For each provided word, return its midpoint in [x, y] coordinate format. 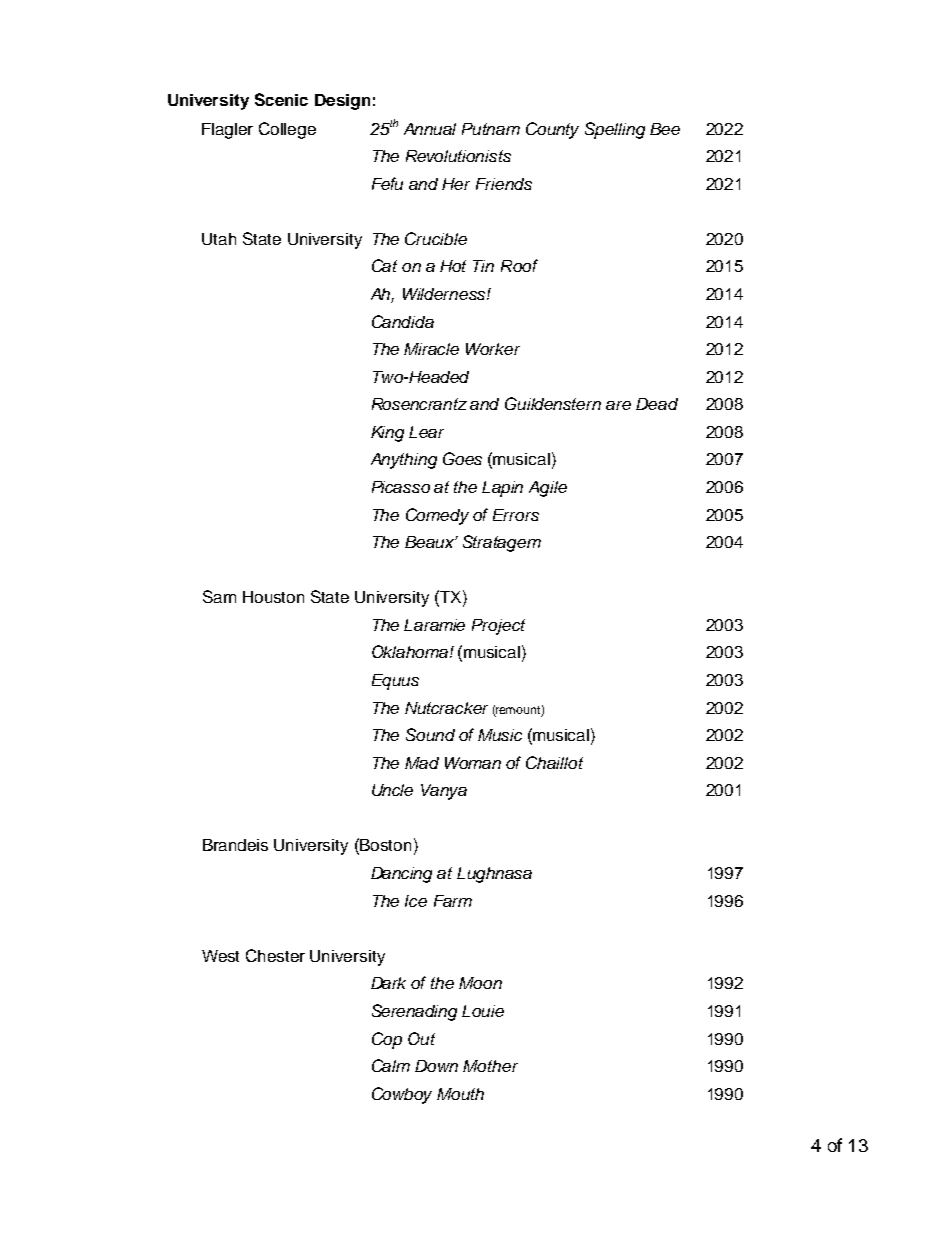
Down [436, 1066]
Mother [490, 1066]
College [287, 130]
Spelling [615, 130]
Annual [430, 129]
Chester [275, 955]
